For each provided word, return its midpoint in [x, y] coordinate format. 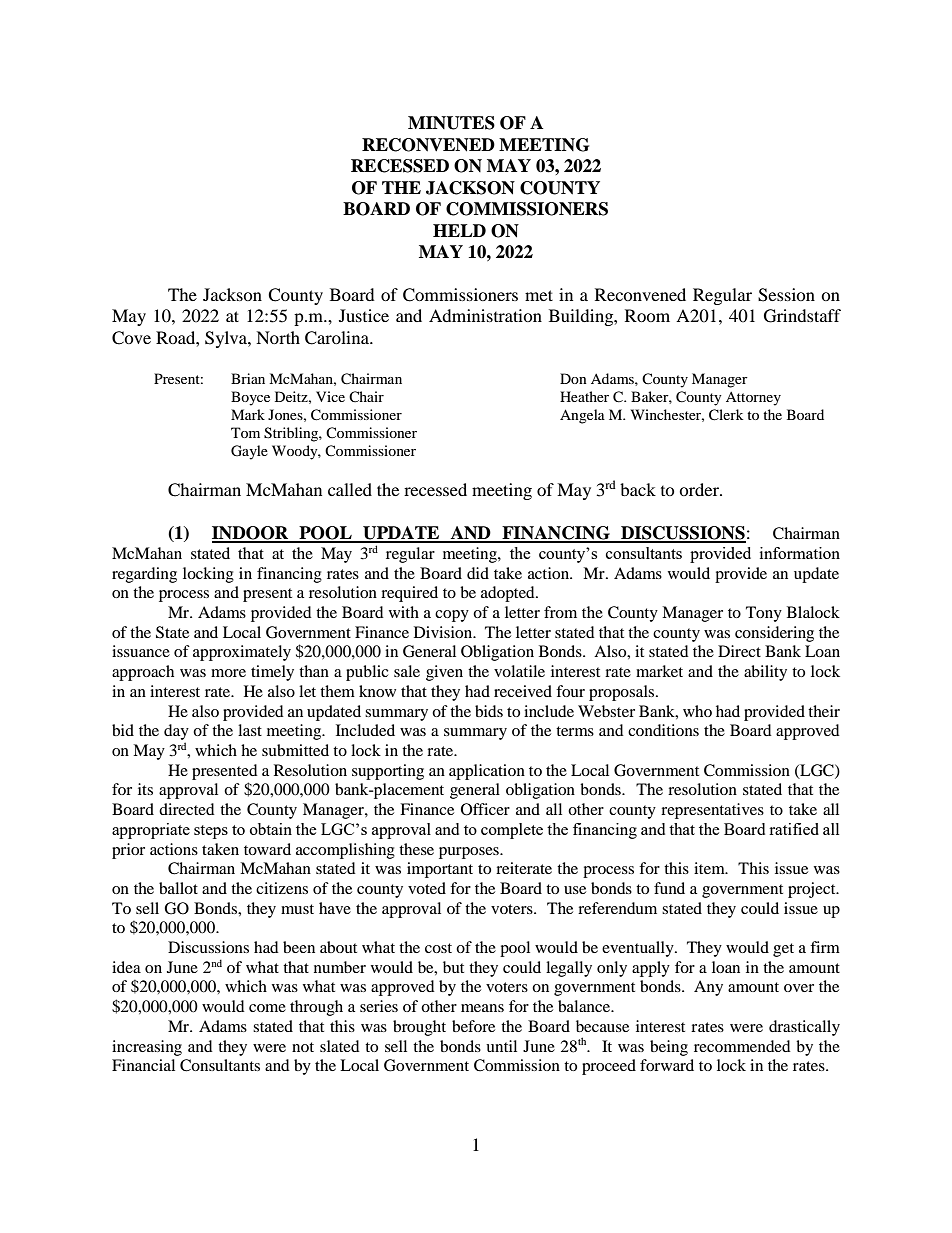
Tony [764, 614]
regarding [144, 575]
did [478, 573]
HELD [459, 230]
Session [786, 295]
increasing [147, 1048]
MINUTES [451, 123]
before [473, 1026]
